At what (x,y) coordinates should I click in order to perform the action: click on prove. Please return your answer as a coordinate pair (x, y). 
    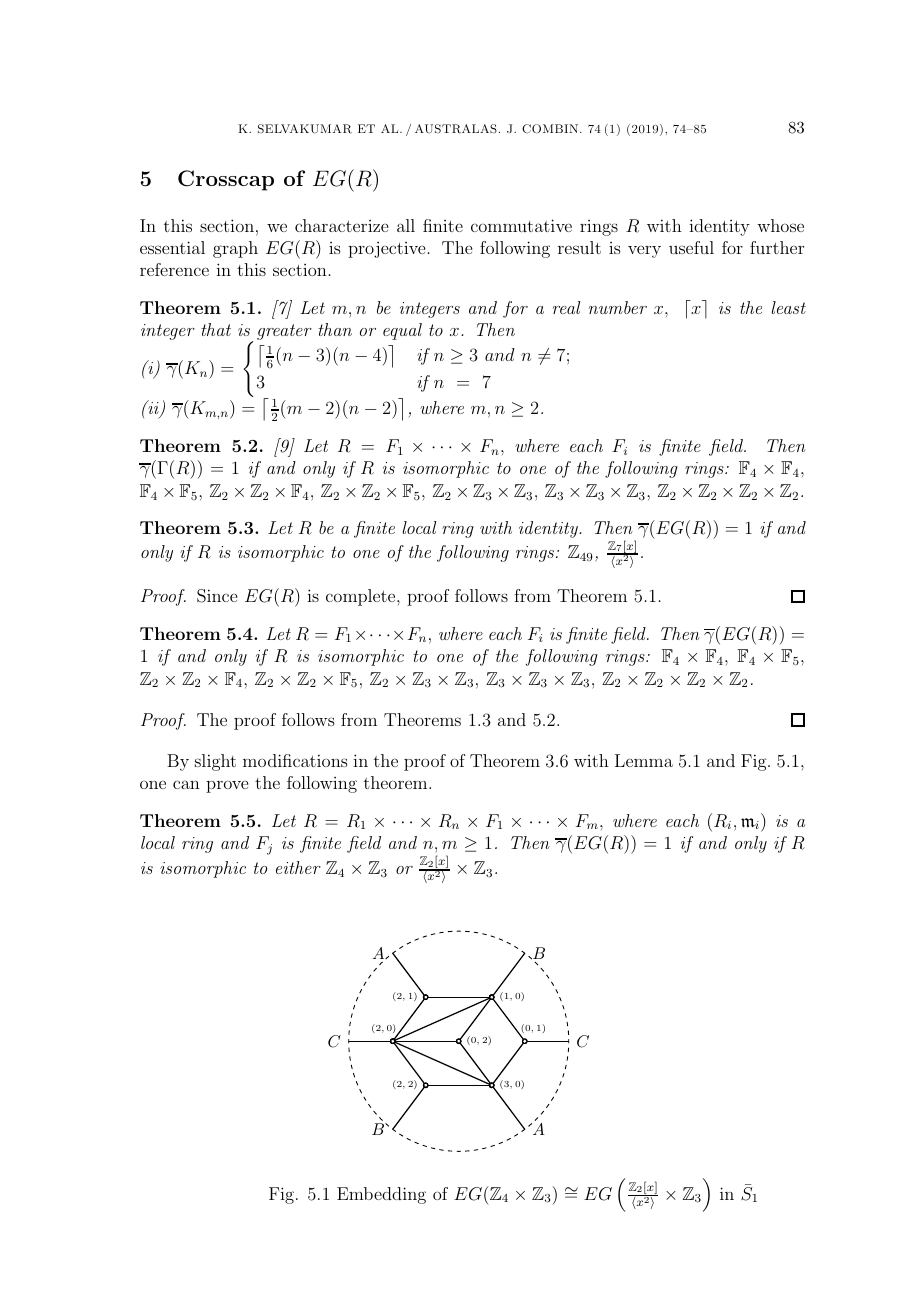
    Looking at the image, I should click on (227, 786).
